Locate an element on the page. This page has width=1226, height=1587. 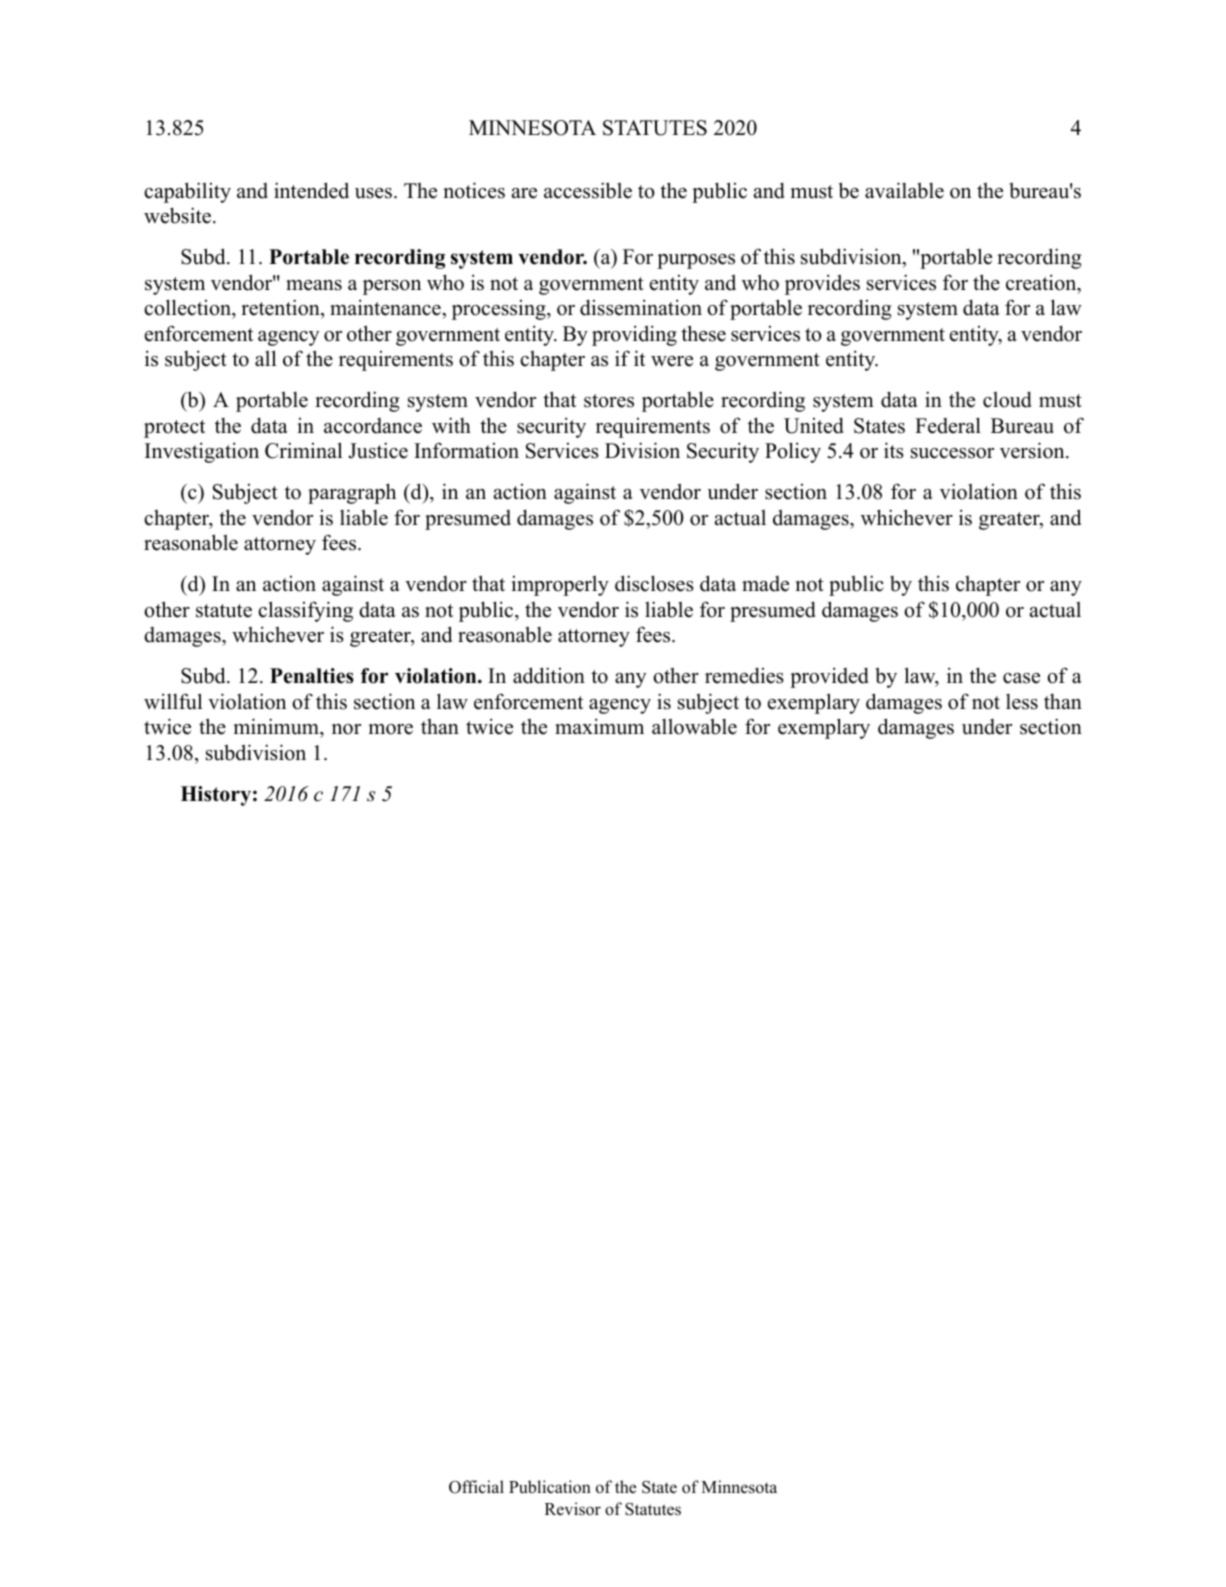
allowable is located at coordinates (694, 726).
